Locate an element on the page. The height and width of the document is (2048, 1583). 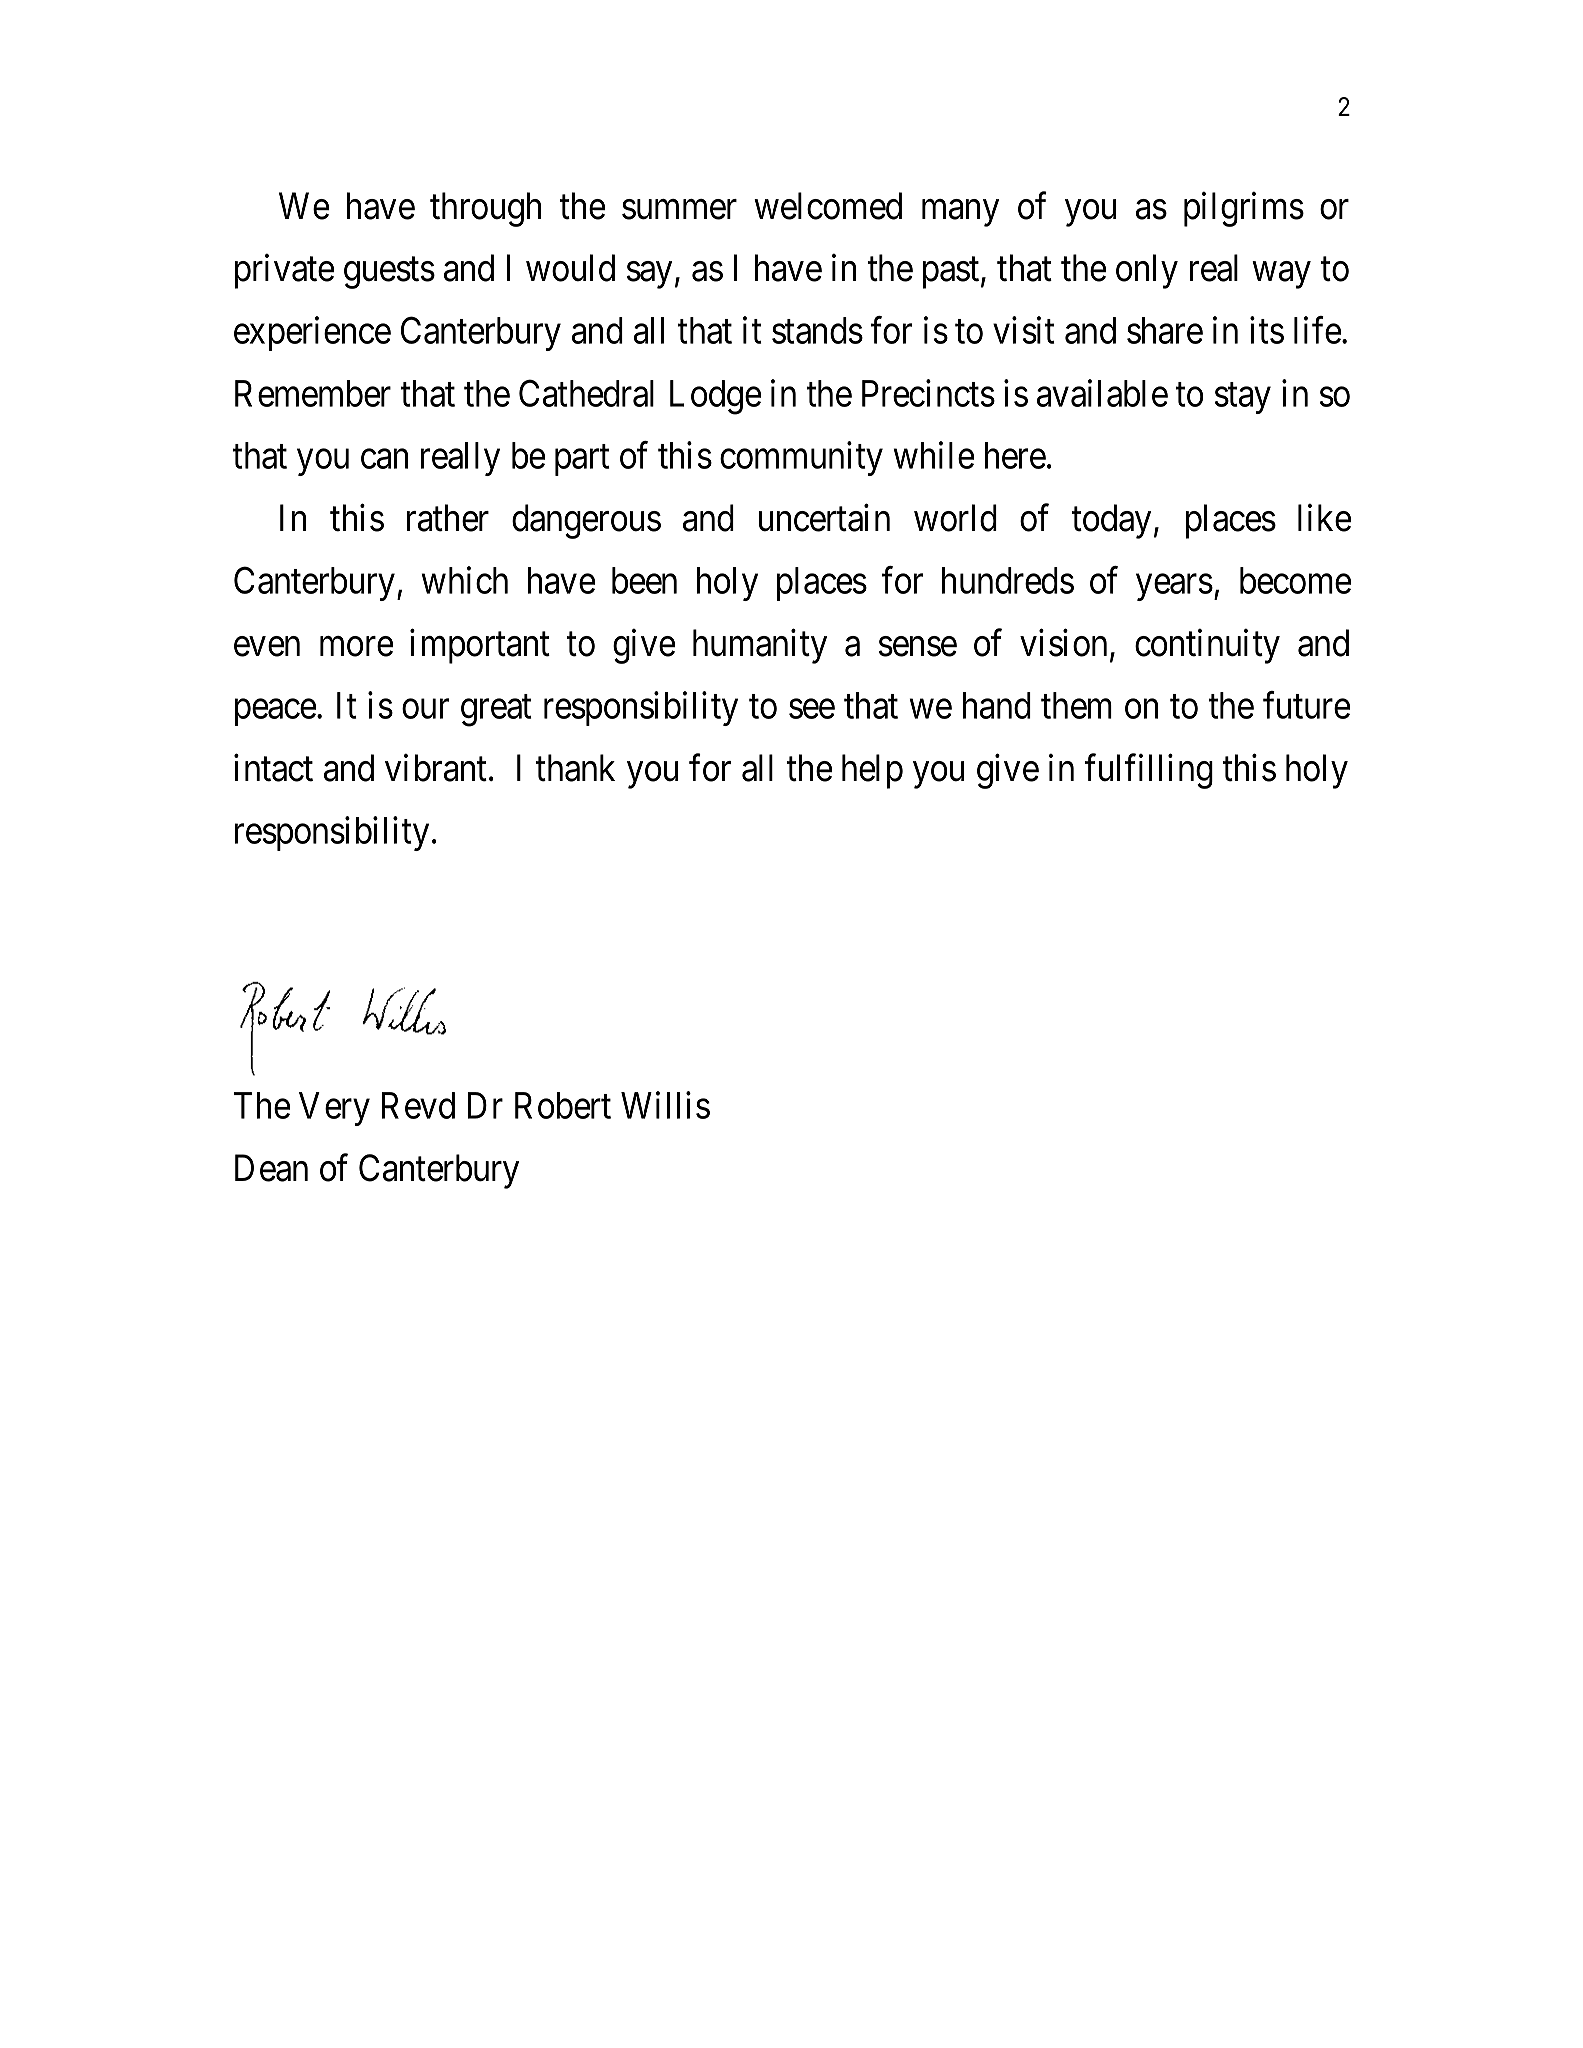
humanity is located at coordinates (760, 646).
